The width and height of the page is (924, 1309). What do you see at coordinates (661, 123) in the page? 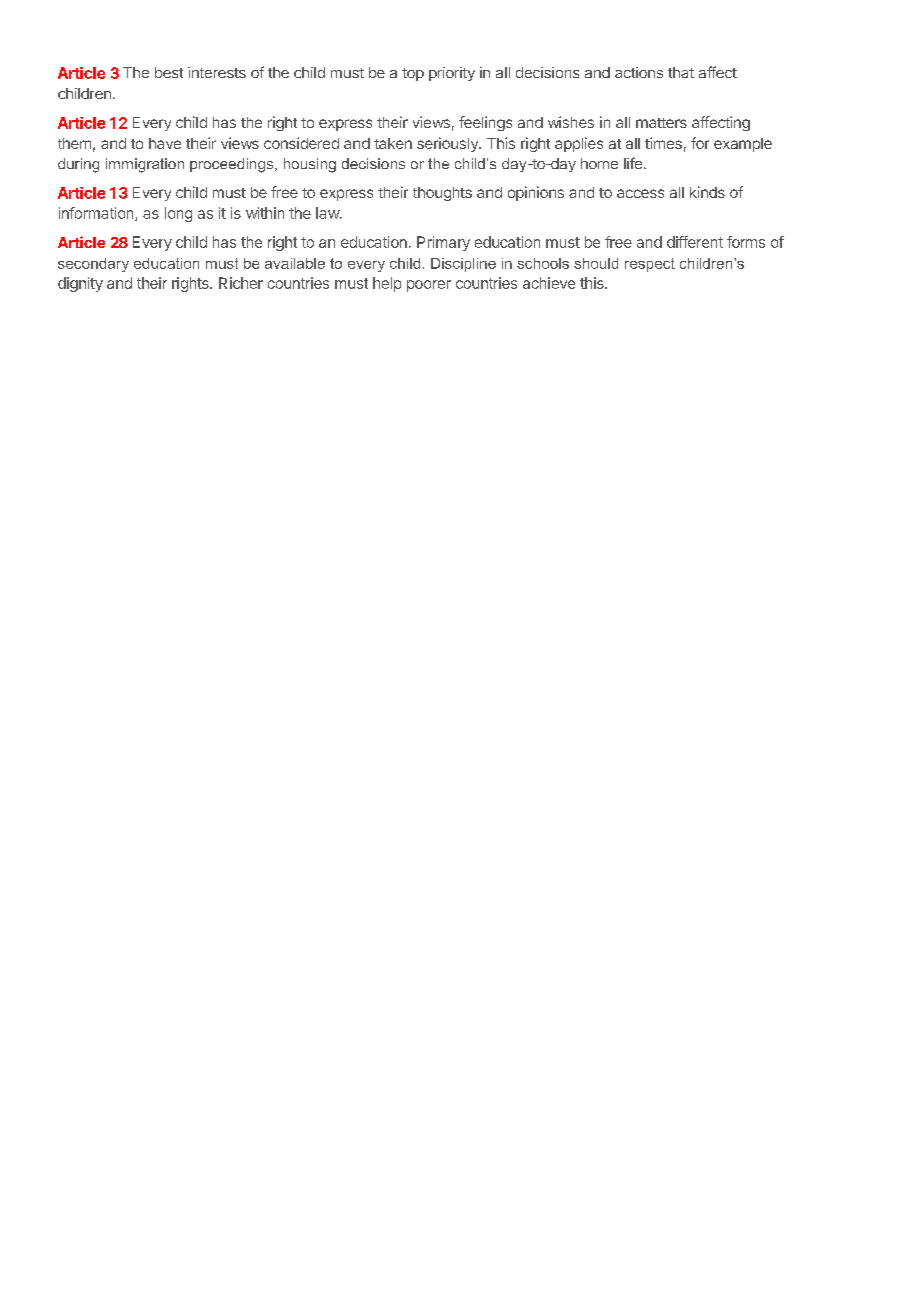
I see `matters` at bounding box center [661, 123].
